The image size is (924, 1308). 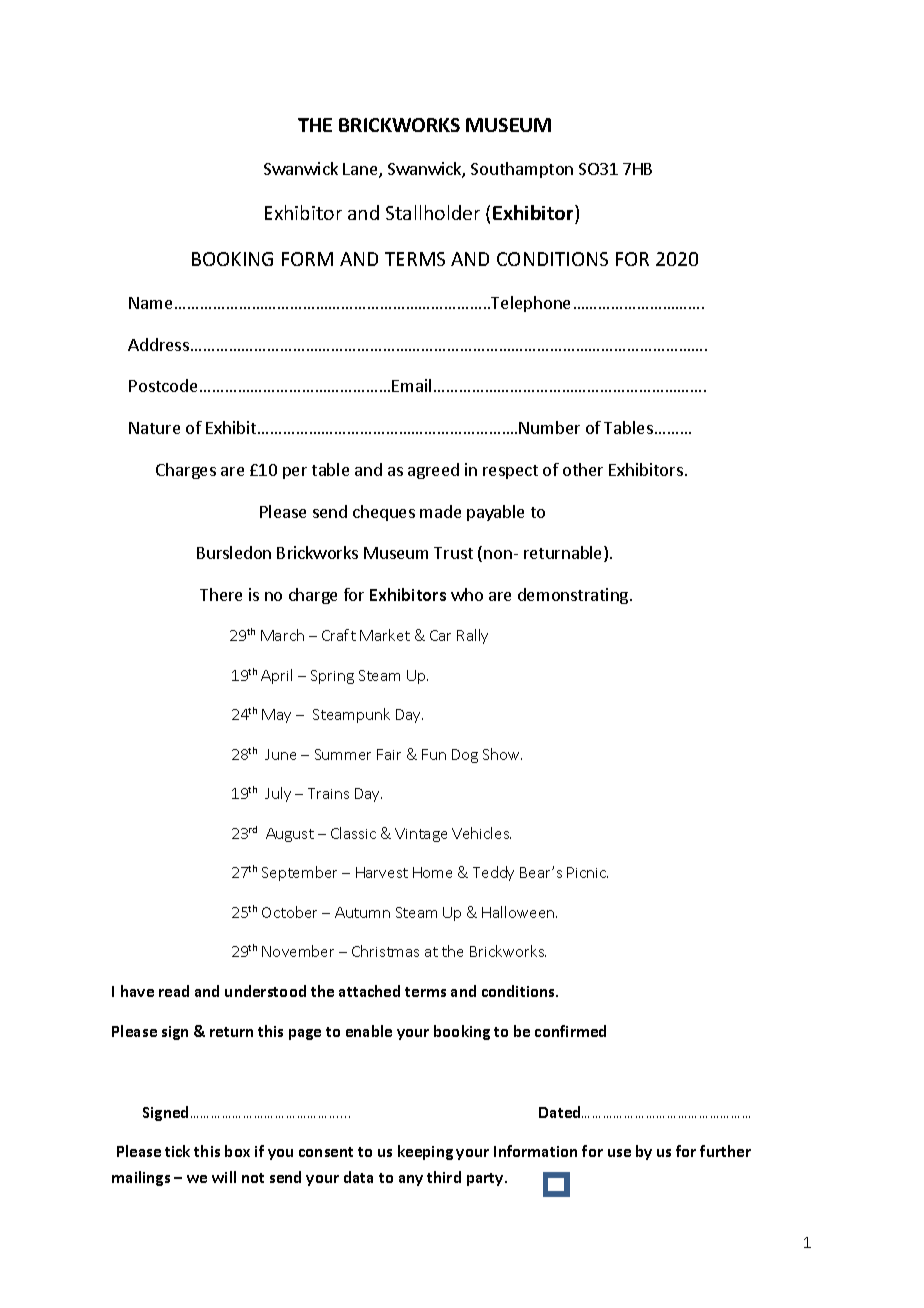 What do you see at coordinates (433, 471) in the screenshot?
I see `agreed` at bounding box center [433, 471].
